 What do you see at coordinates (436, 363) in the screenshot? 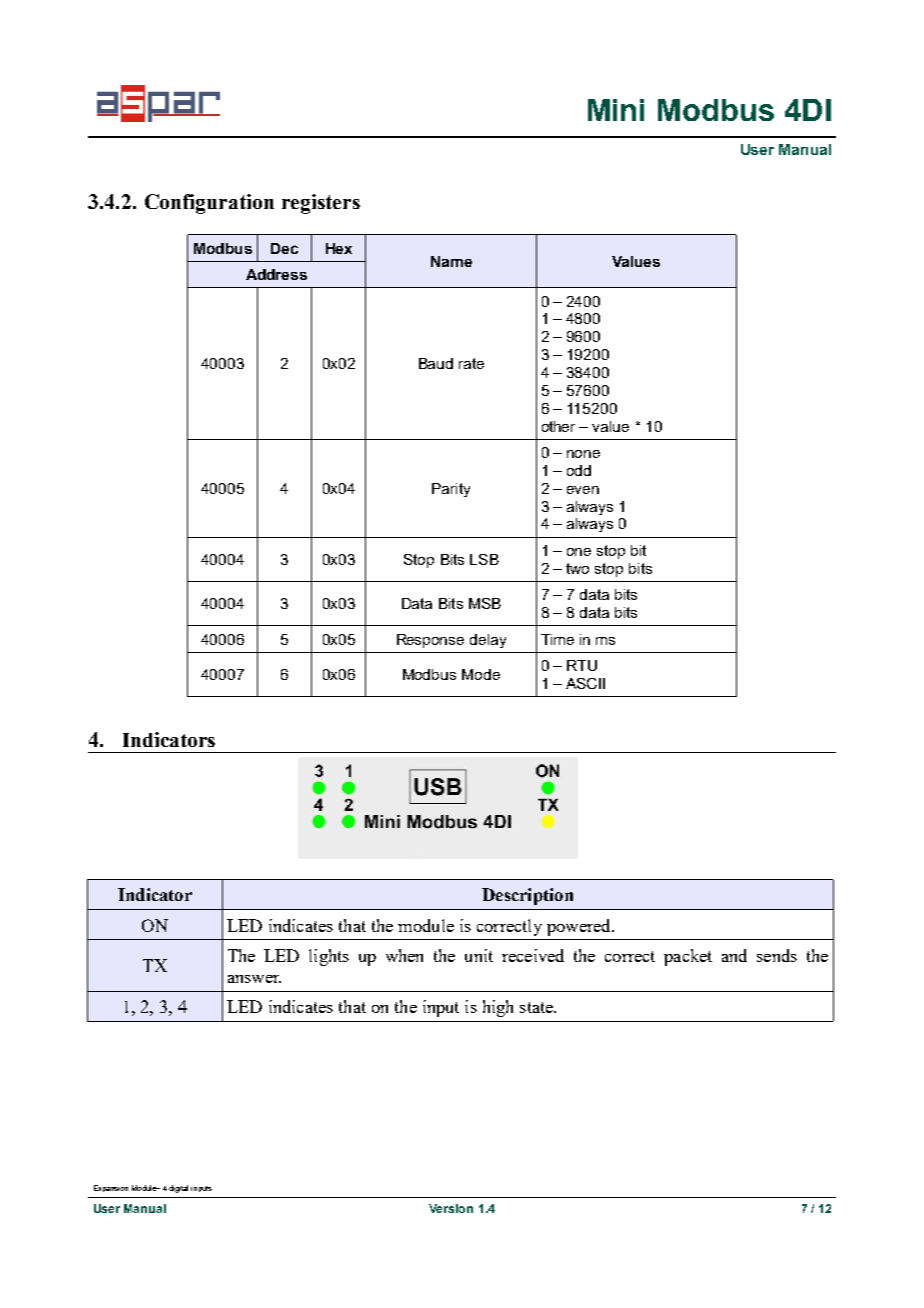
I see `Baud` at bounding box center [436, 363].
